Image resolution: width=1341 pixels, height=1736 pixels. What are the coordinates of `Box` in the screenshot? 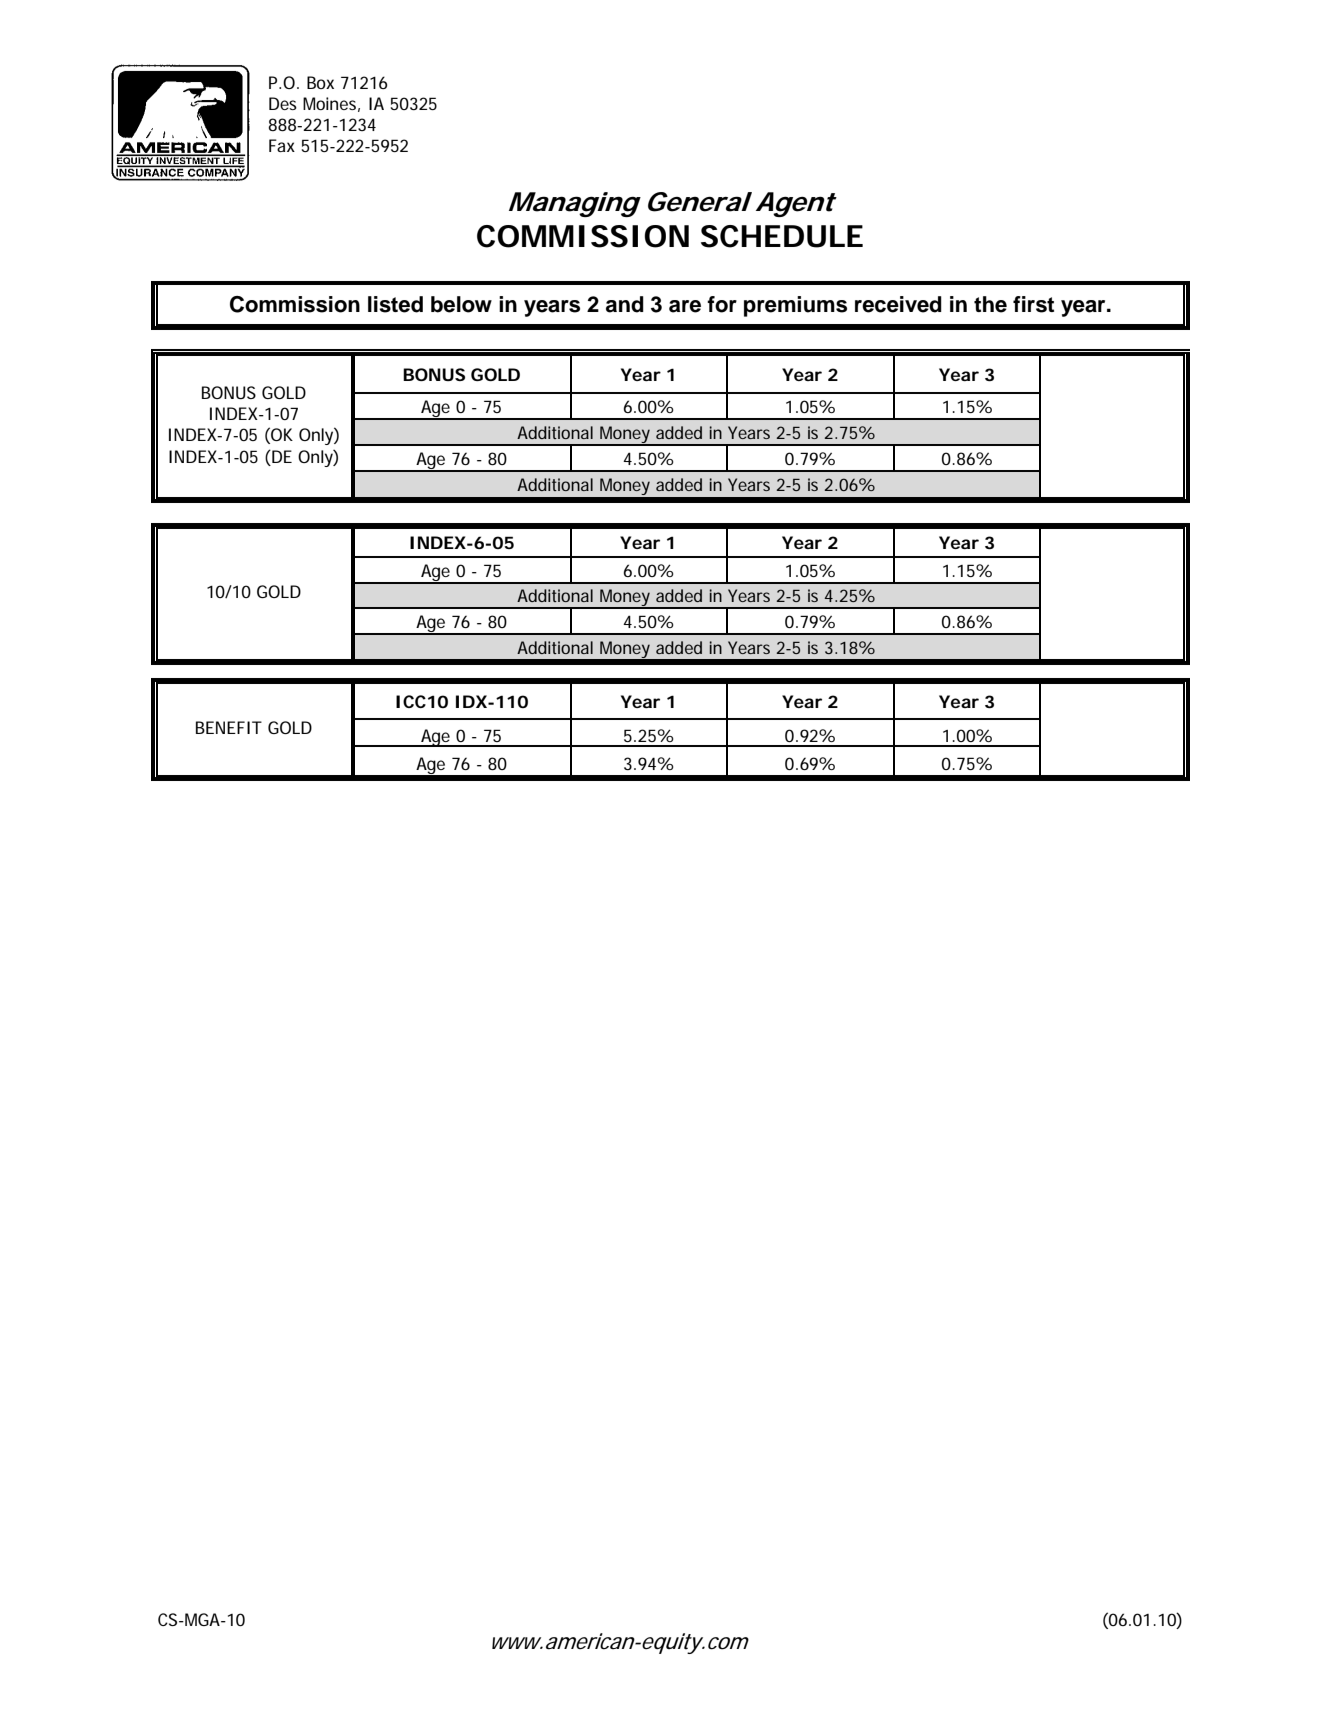 It's located at (320, 82).
